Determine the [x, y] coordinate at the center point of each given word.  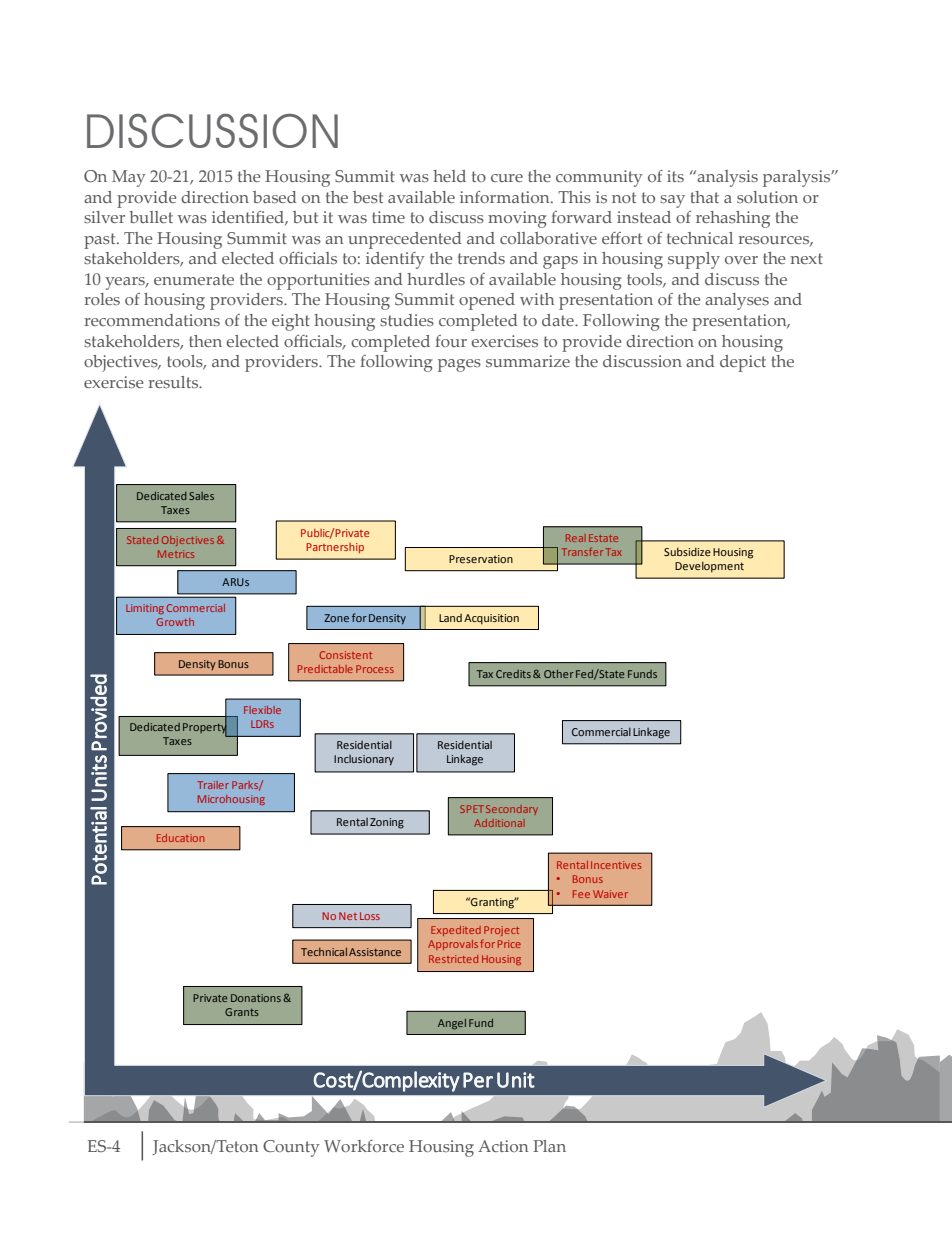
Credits [513, 674]
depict [743, 363]
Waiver [610, 894]
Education [180, 838]
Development [709, 567]
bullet [151, 217]
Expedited [456, 931]
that [704, 197]
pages [459, 365]
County [291, 1148]
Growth [175, 622]
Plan [549, 1146]
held [449, 176]
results [174, 382]
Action [503, 1146]
